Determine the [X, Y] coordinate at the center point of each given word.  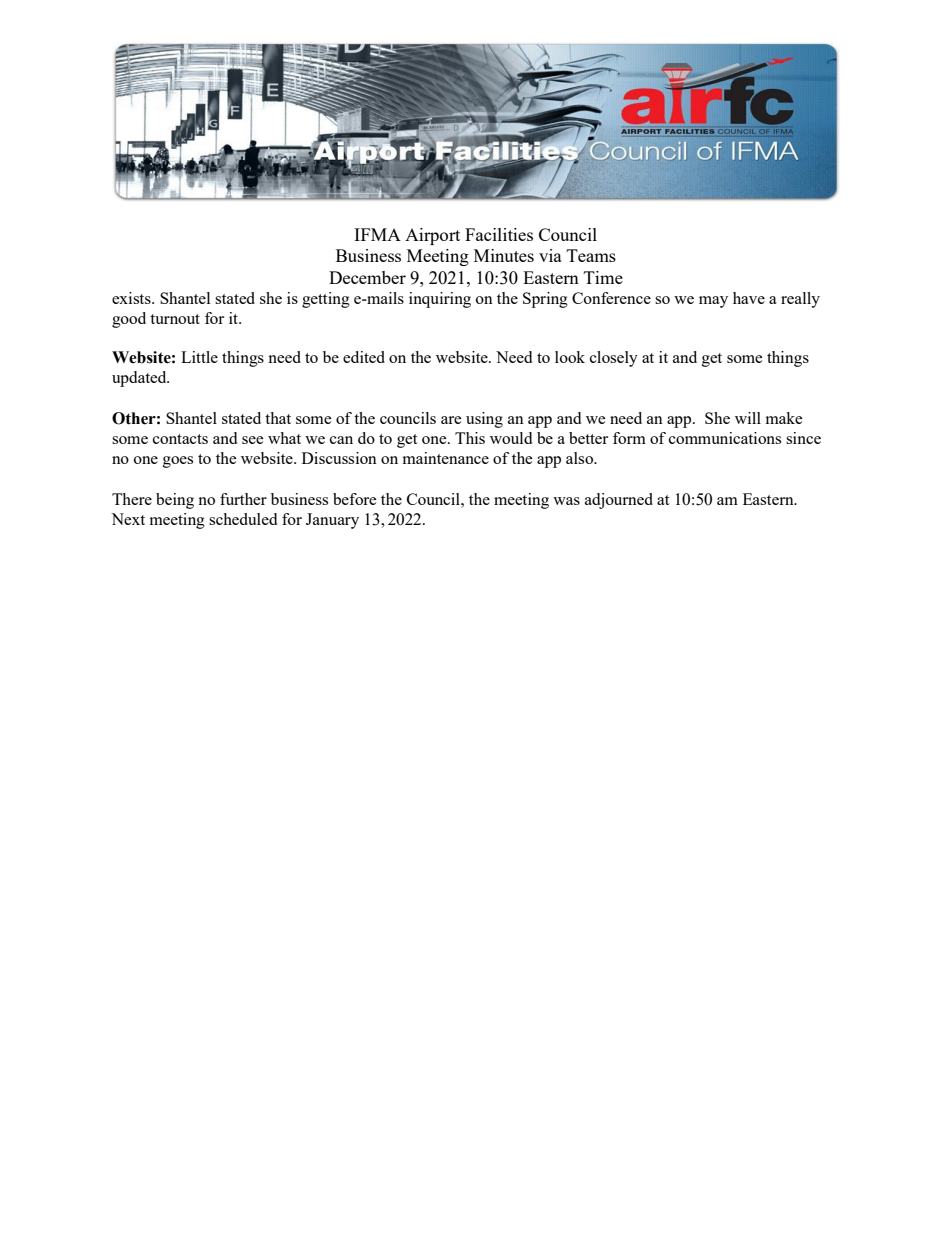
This [470, 438]
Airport [432, 236]
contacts [180, 439]
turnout [175, 319]
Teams [591, 255]
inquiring [440, 300]
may [713, 302]
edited [364, 357]
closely [614, 359]
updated [140, 379]
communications [725, 438]
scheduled [243, 519]
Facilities [499, 234]
